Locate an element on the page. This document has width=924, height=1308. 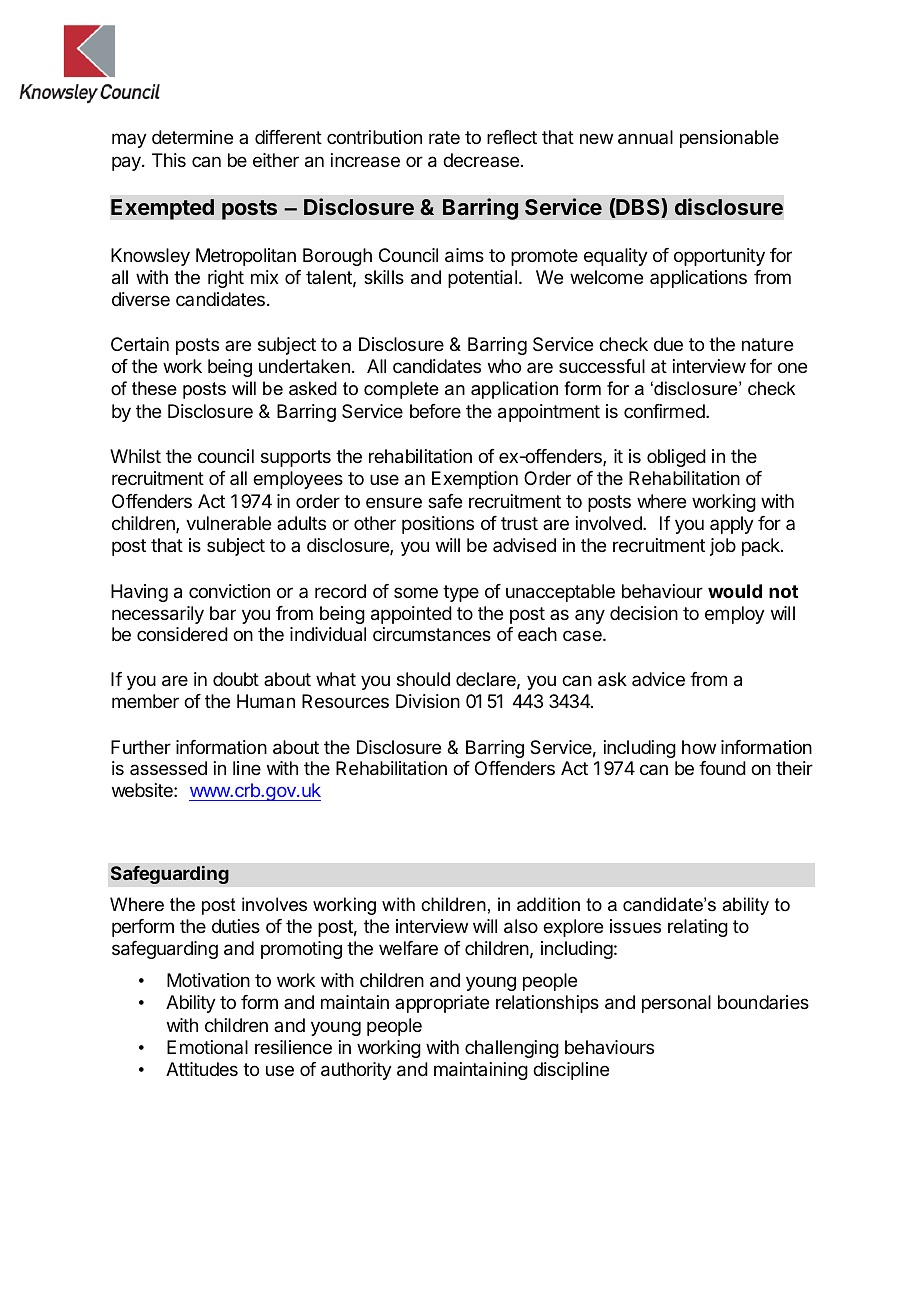
conviction is located at coordinates (229, 591).
